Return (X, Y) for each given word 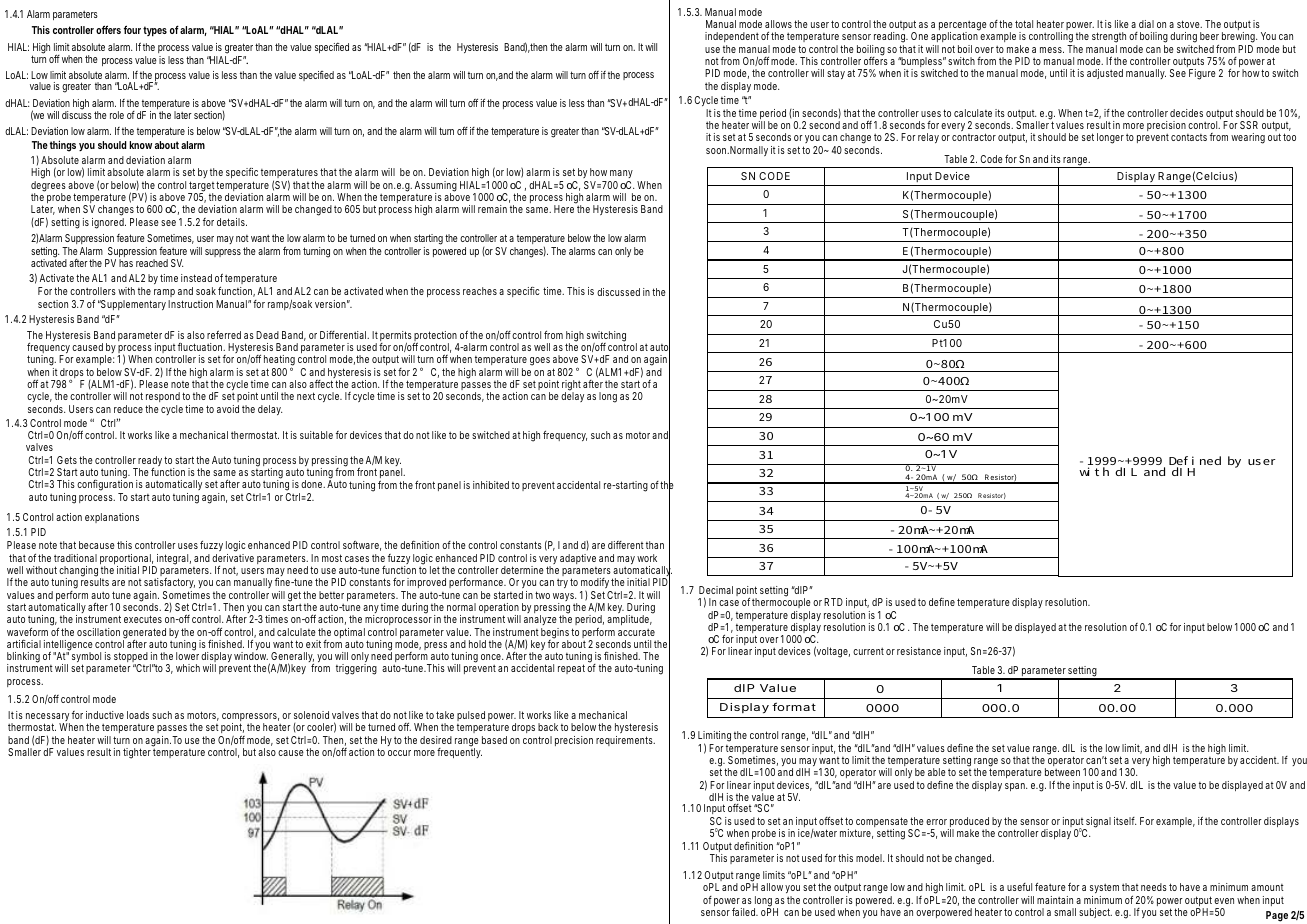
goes (540, 361)
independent (732, 39)
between (1062, 772)
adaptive (578, 559)
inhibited (491, 485)
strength (1109, 39)
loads (138, 715)
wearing (1248, 138)
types (155, 31)
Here (564, 209)
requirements (625, 741)
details (232, 222)
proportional (127, 560)
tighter (137, 753)
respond (163, 399)
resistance (919, 651)
